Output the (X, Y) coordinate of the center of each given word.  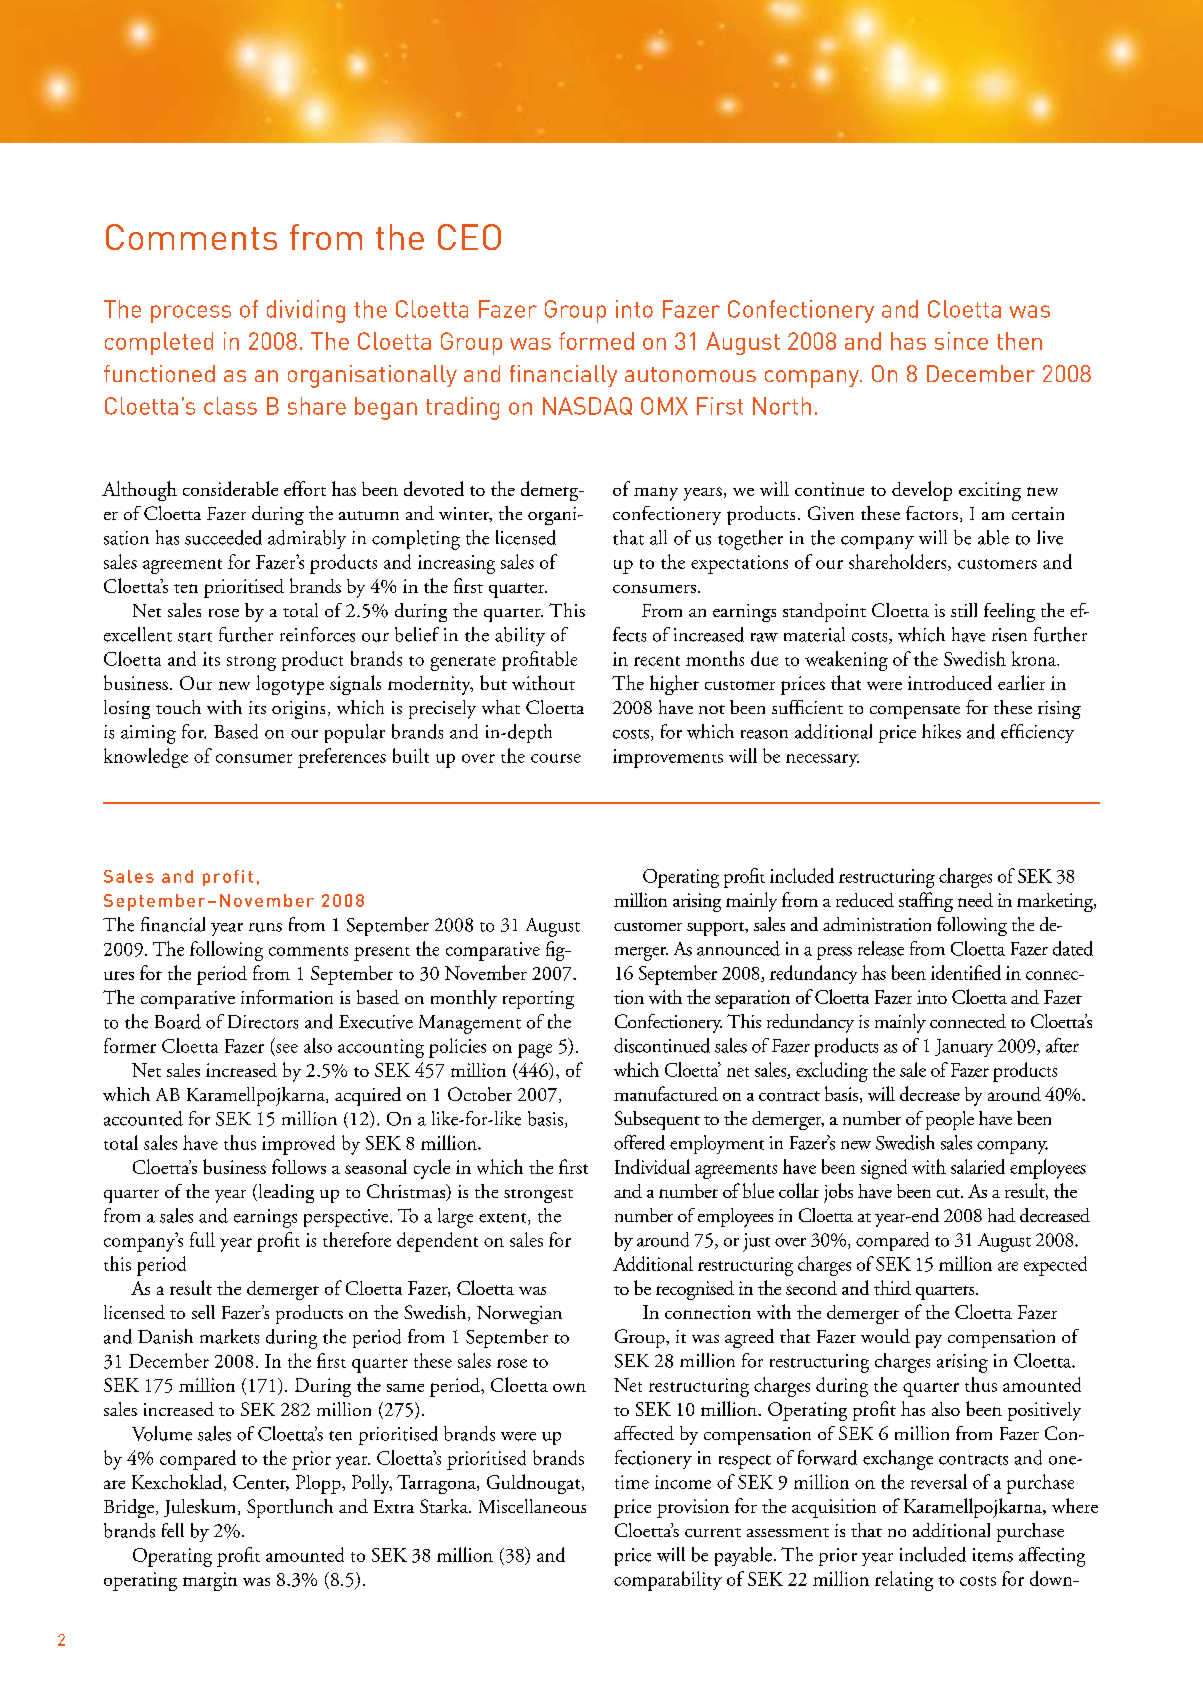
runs (265, 927)
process (191, 314)
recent (657, 661)
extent (504, 1219)
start (195, 637)
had (1001, 1215)
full (202, 1239)
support (717, 929)
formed (596, 341)
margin (210, 1581)
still (964, 610)
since (961, 341)
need (975, 900)
